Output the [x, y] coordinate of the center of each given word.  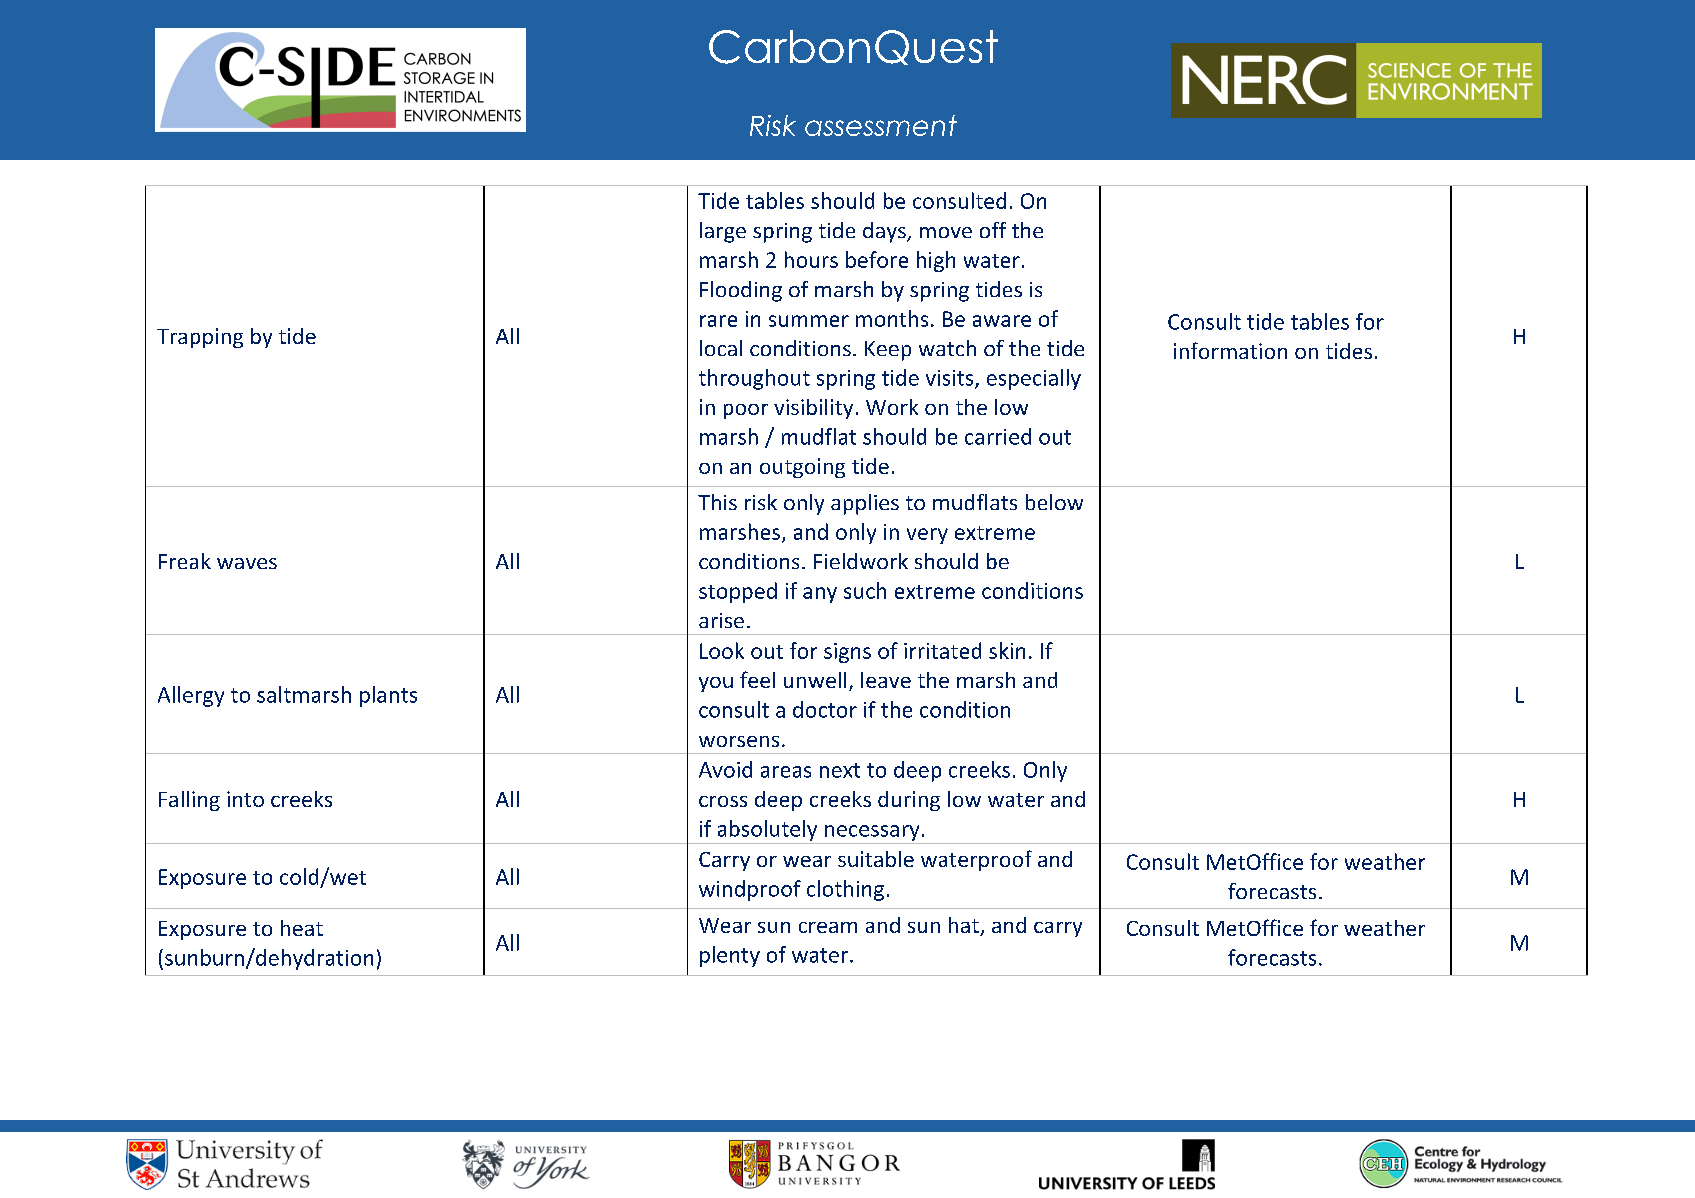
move [946, 232]
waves [247, 563]
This [717, 502]
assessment [881, 125]
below [1054, 502]
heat [302, 928]
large [723, 232]
